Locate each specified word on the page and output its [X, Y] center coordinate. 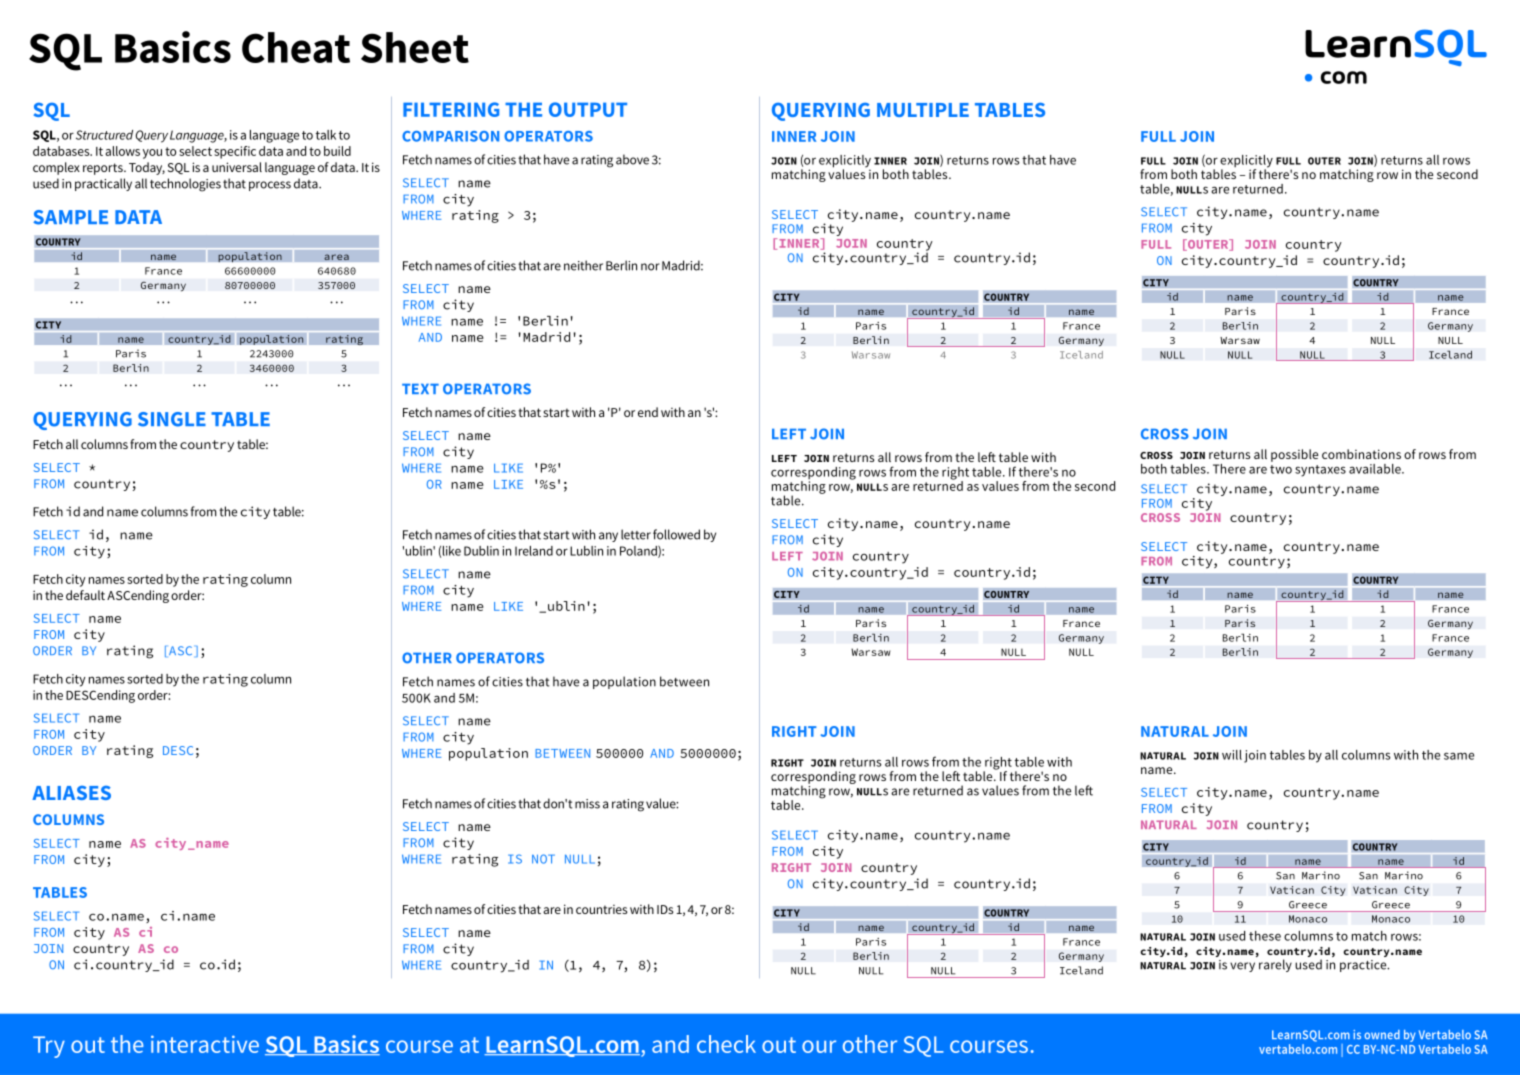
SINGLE [172, 419]
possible [1294, 455]
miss [587, 804]
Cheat [296, 47]
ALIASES [71, 793]
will [1232, 755]
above [632, 159]
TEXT [420, 389]
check [726, 1044]
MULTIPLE [923, 110]
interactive [205, 1044]
